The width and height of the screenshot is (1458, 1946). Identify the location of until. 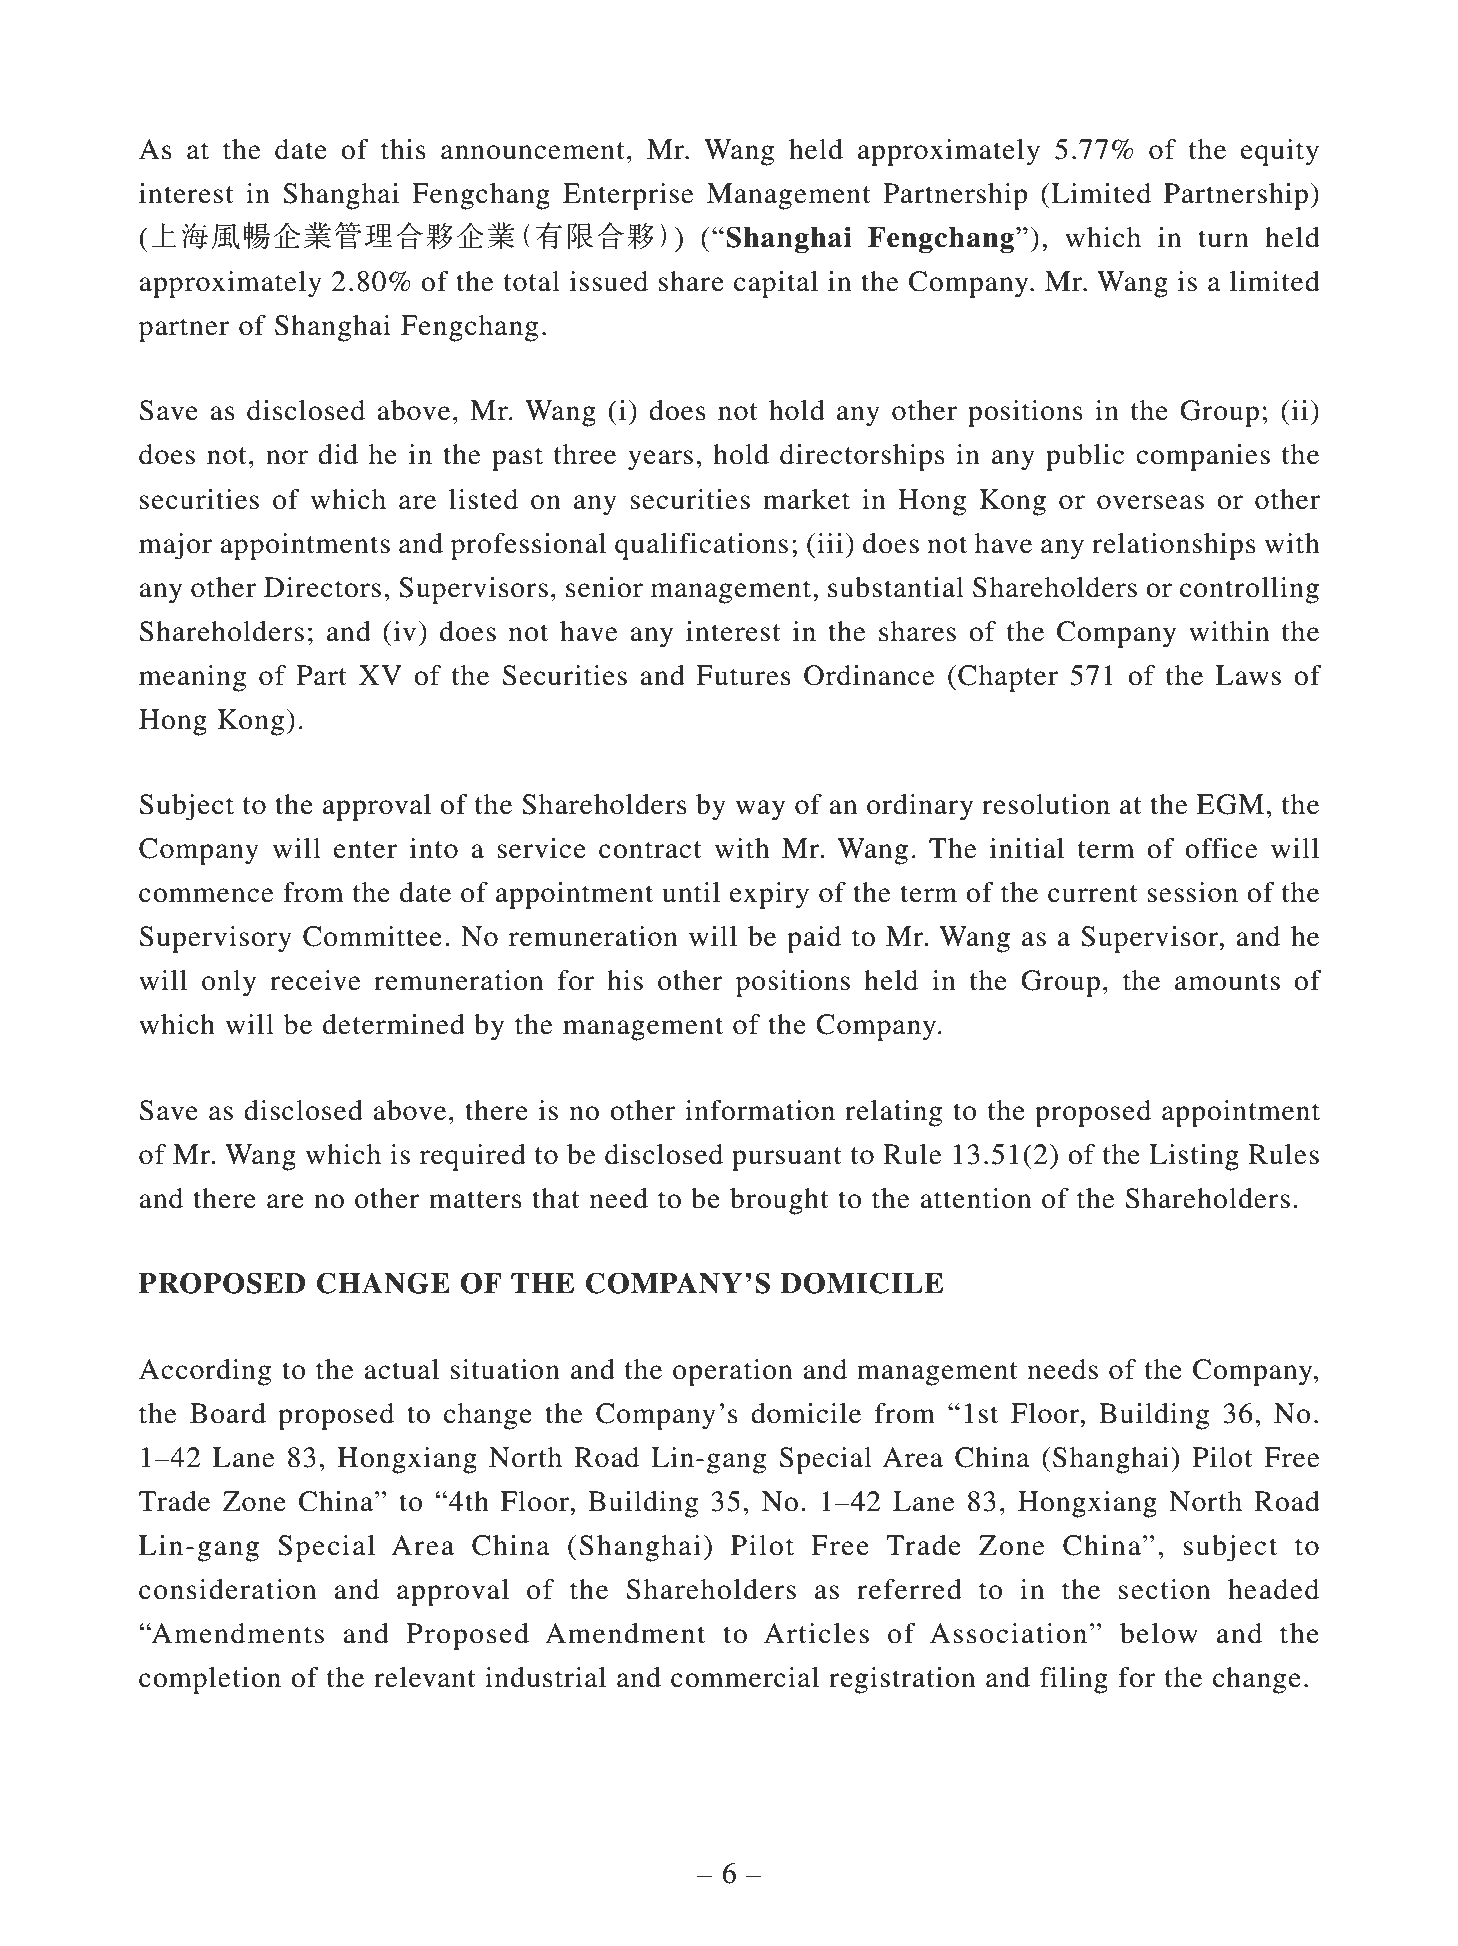
(691, 892).
